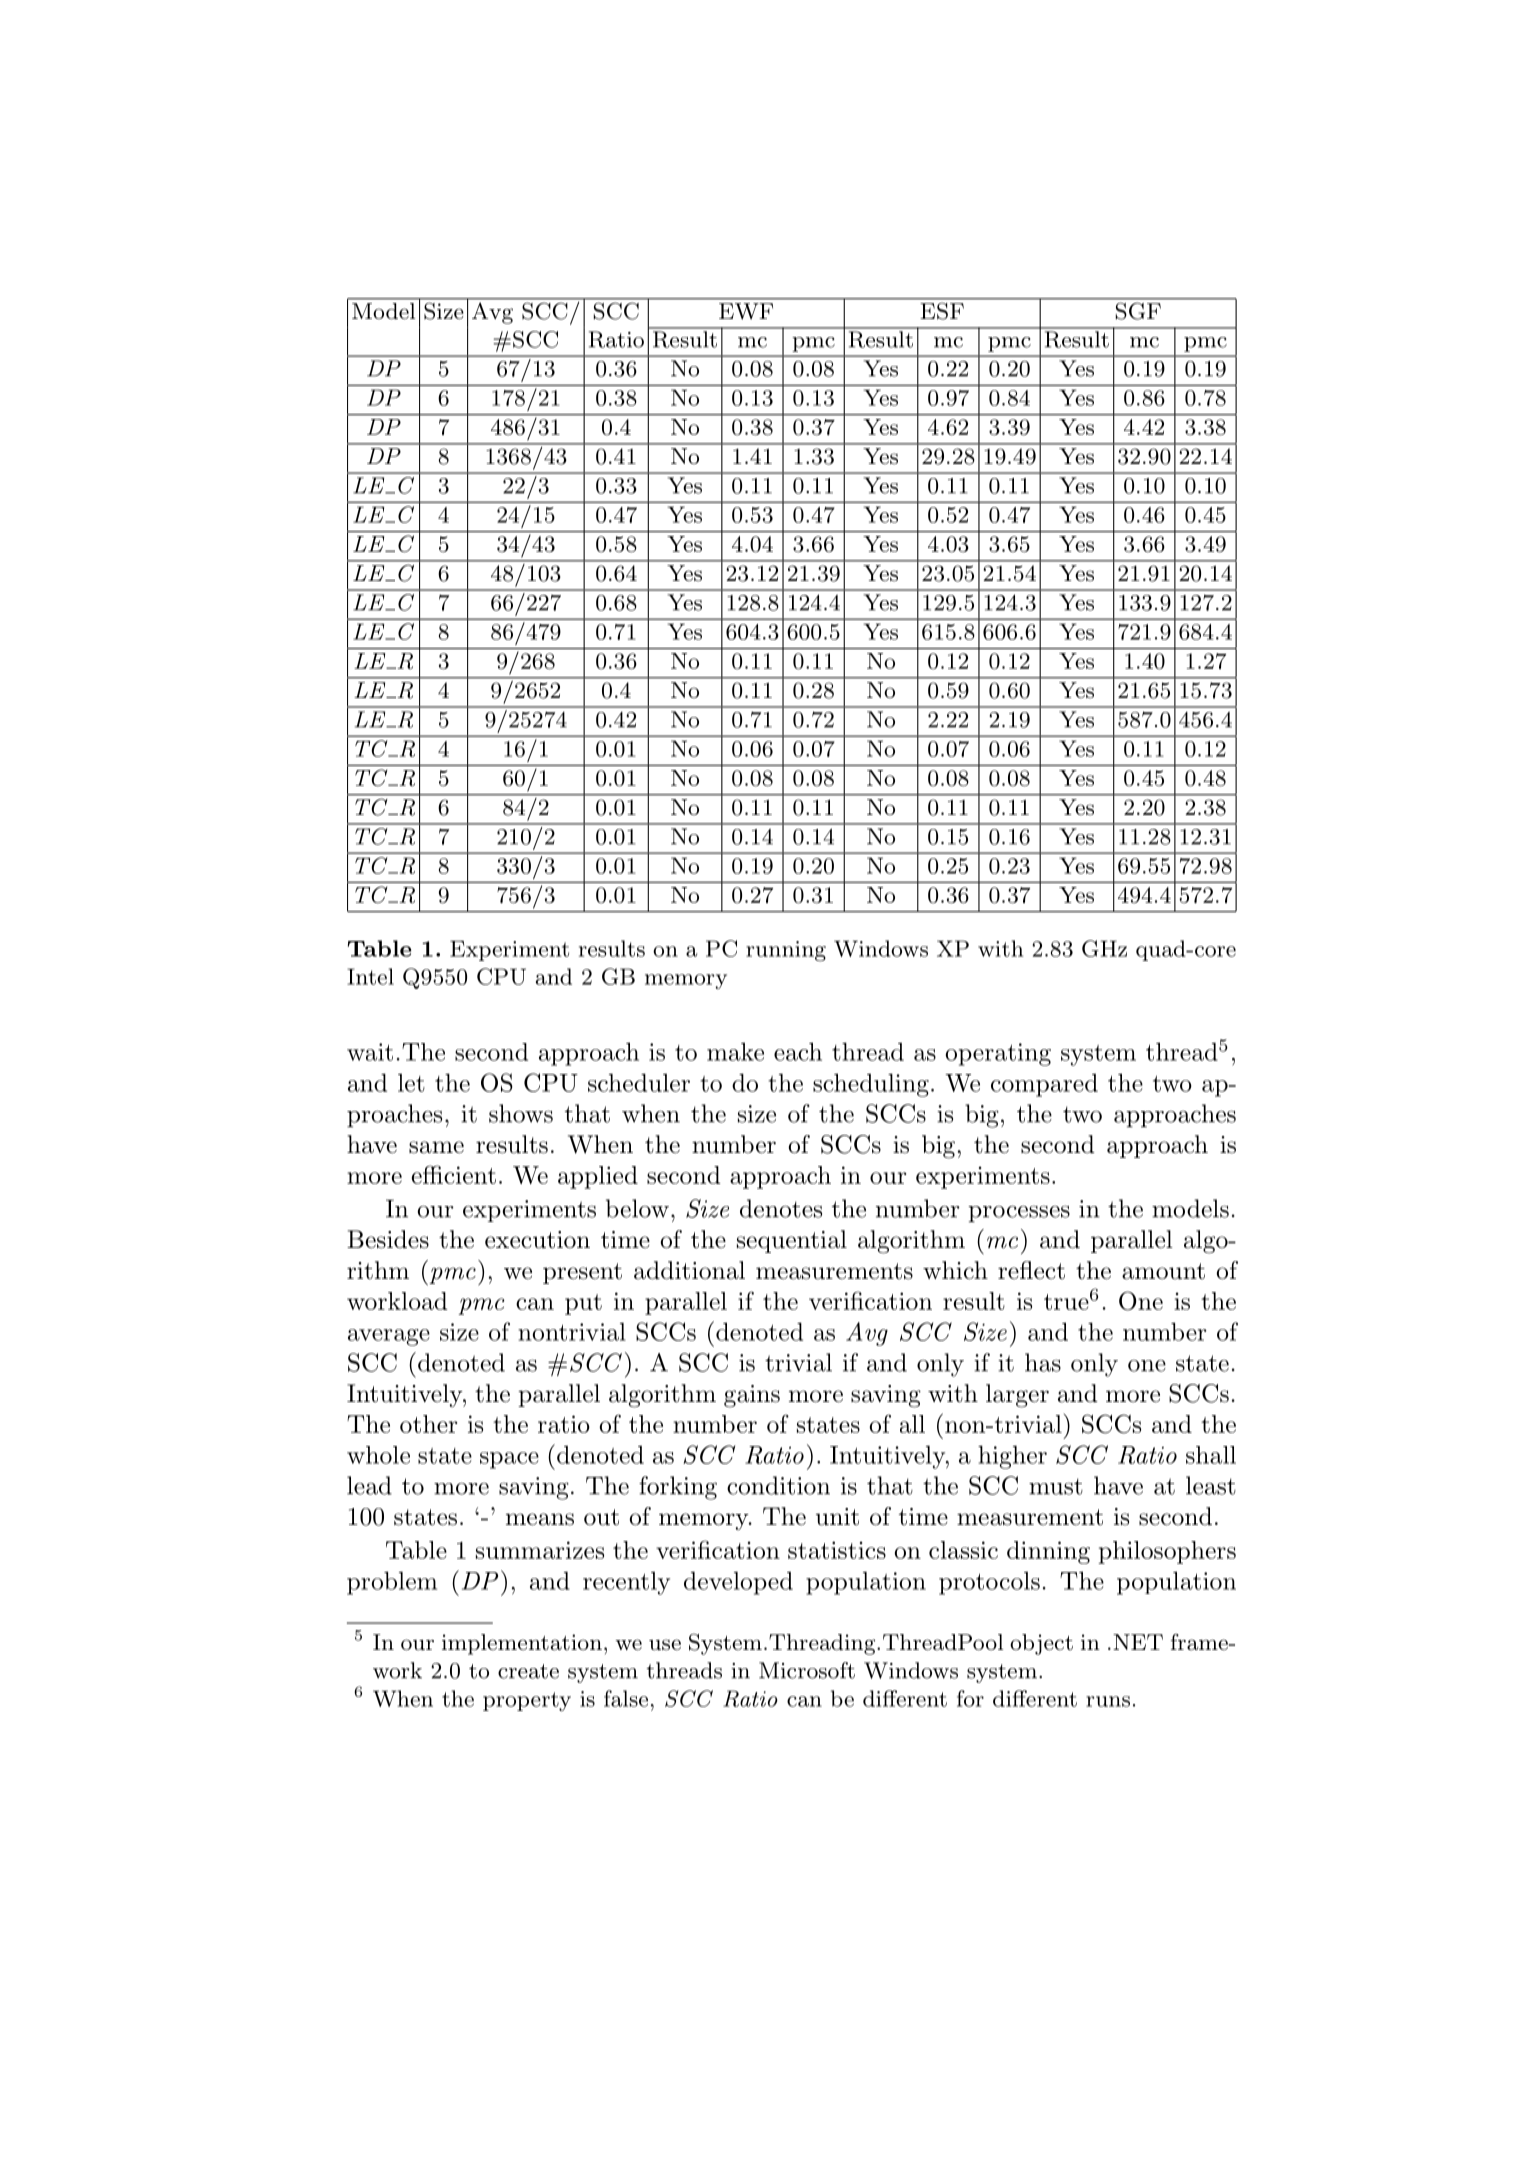  I want to click on implementation, so click(522, 1644).
